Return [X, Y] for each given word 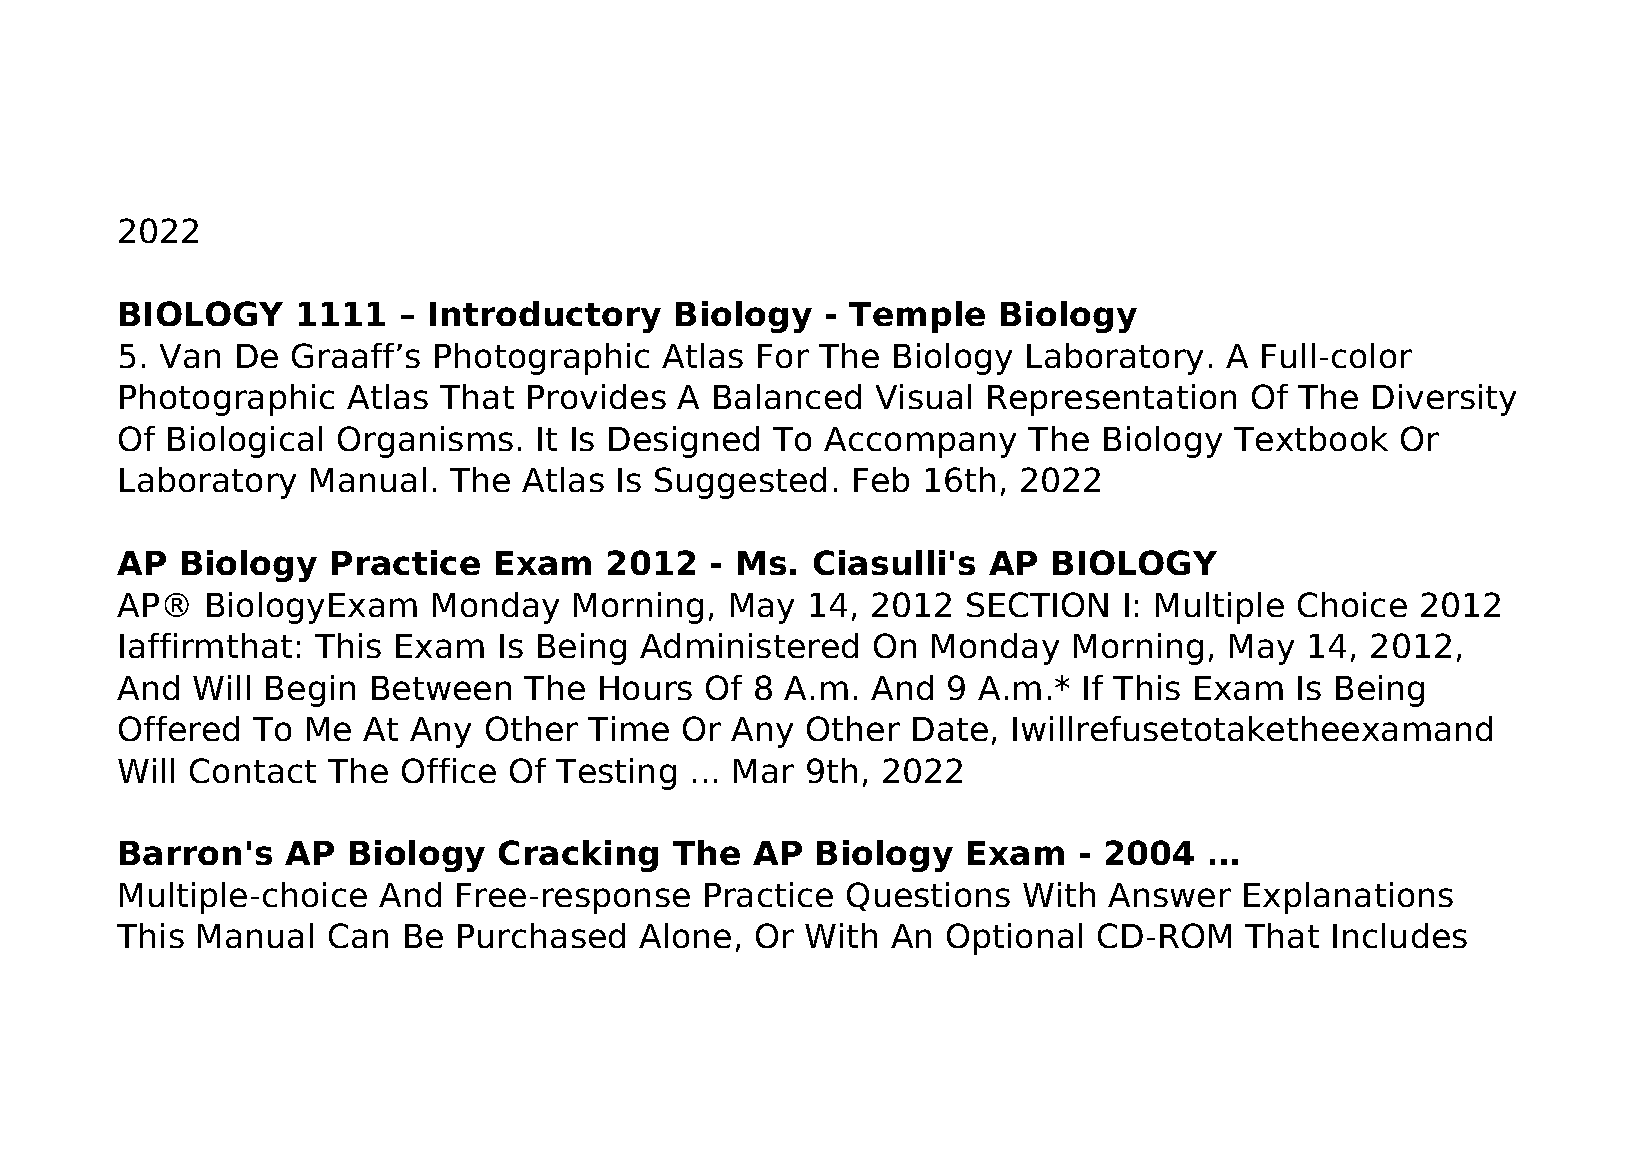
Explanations [1348, 898]
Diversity [1444, 400]
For [783, 356]
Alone [685, 935]
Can [358, 935]
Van [190, 356]
